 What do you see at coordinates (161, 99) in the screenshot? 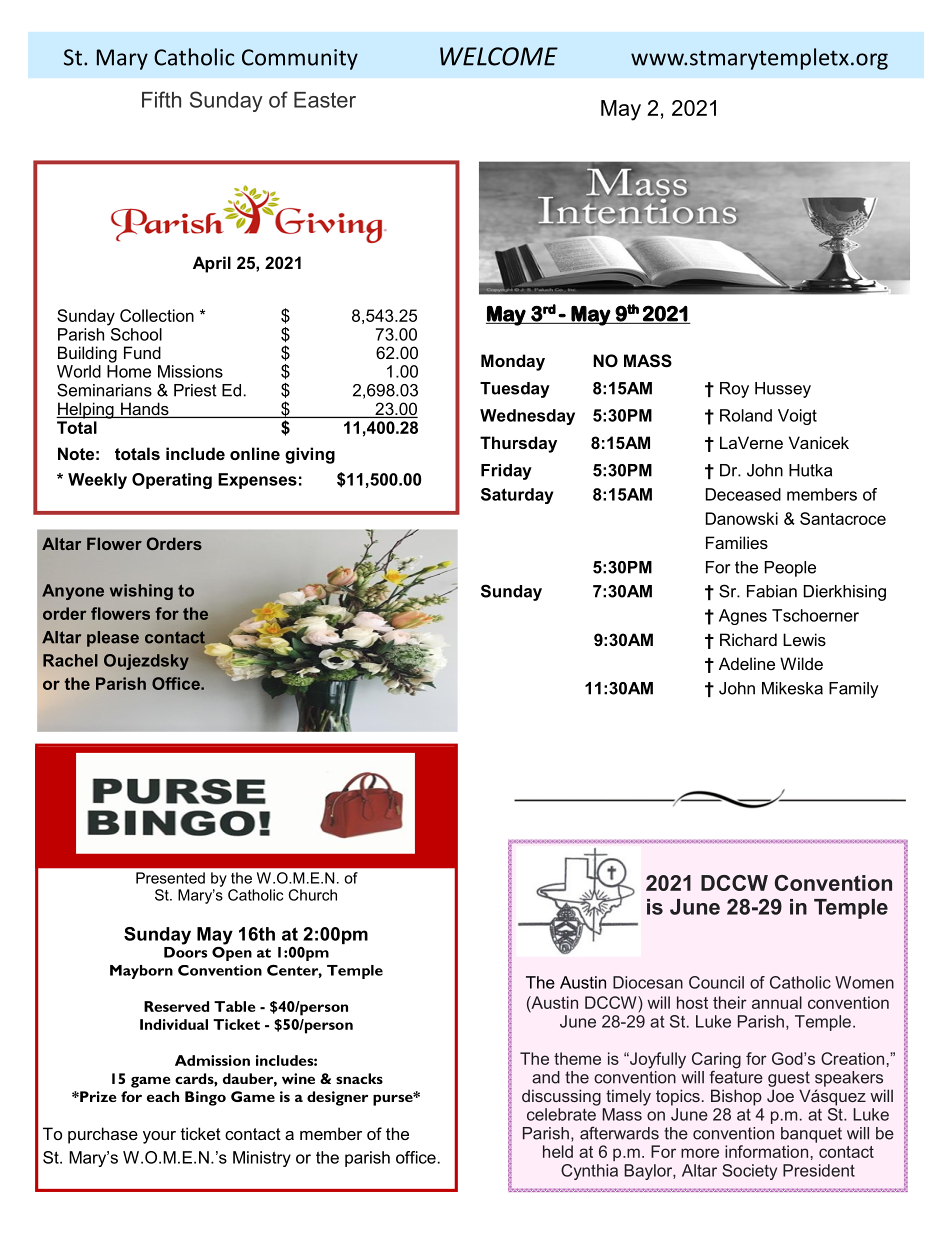
I see `Fifth` at bounding box center [161, 99].
